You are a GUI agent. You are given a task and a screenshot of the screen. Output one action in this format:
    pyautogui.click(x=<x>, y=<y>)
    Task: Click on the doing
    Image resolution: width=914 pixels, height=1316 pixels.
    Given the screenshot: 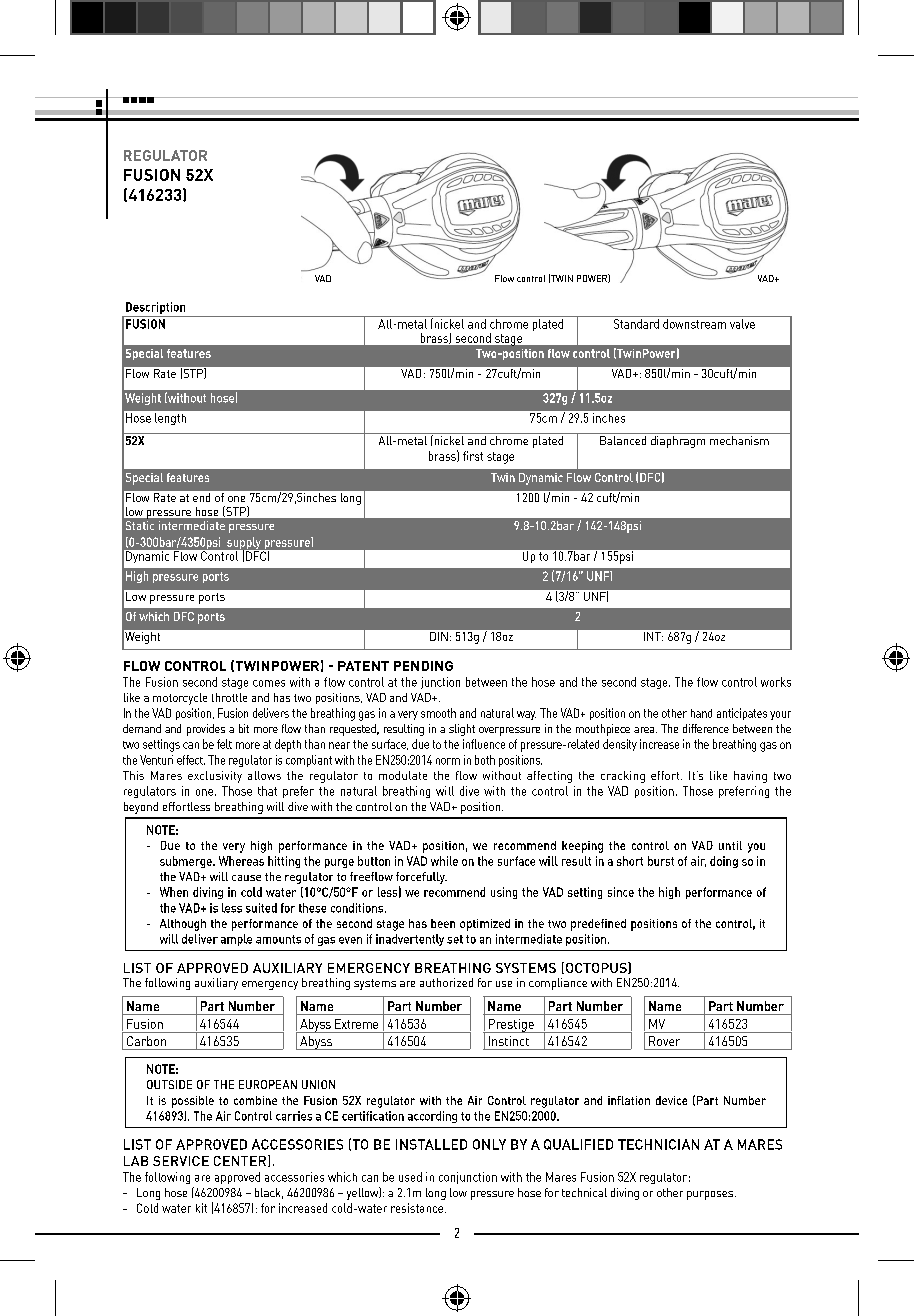 What is the action you would take?
    pyautogui.click(x=724, y=862)
